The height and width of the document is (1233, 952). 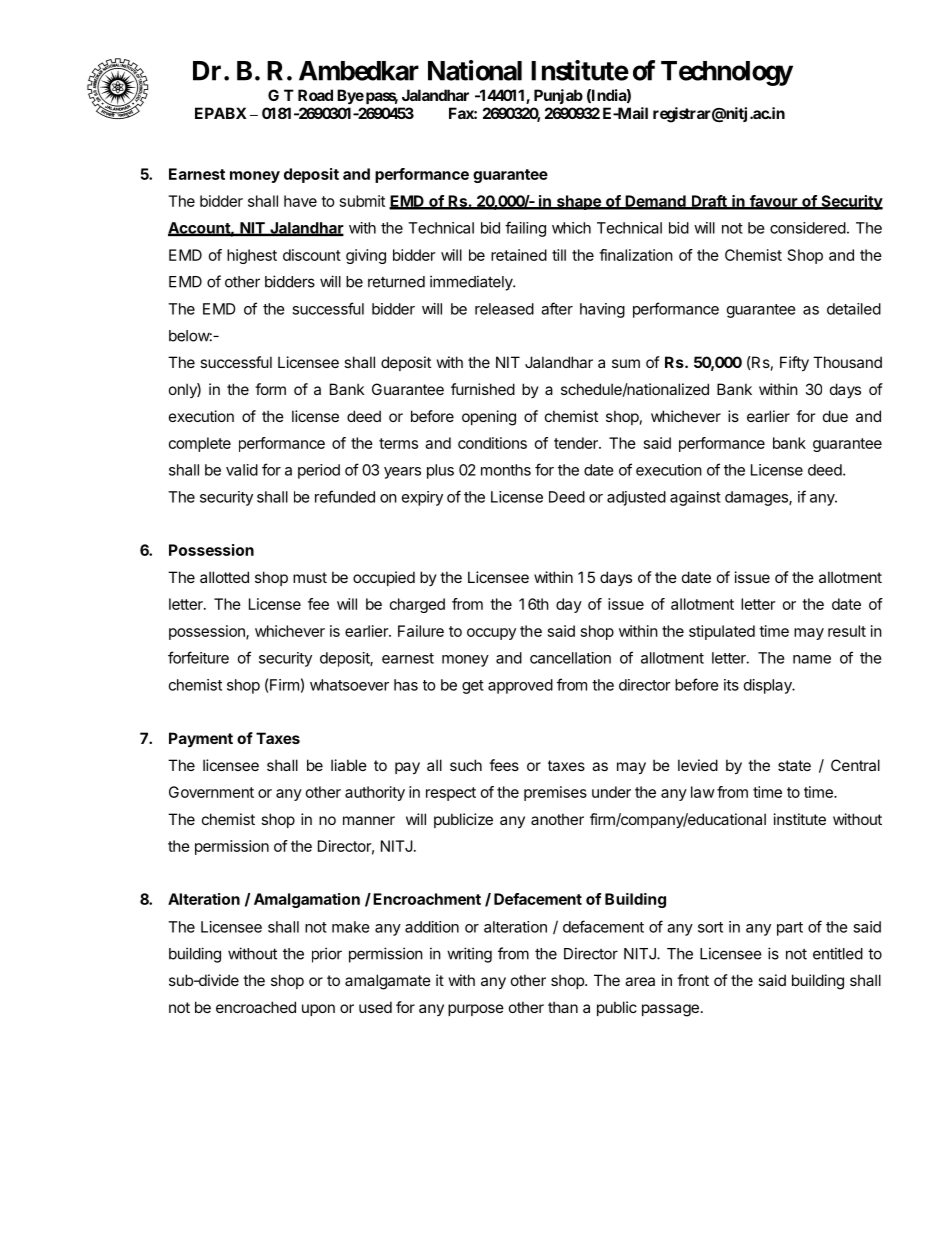 I want to click on Fifty, so click(x=794, y=363).
